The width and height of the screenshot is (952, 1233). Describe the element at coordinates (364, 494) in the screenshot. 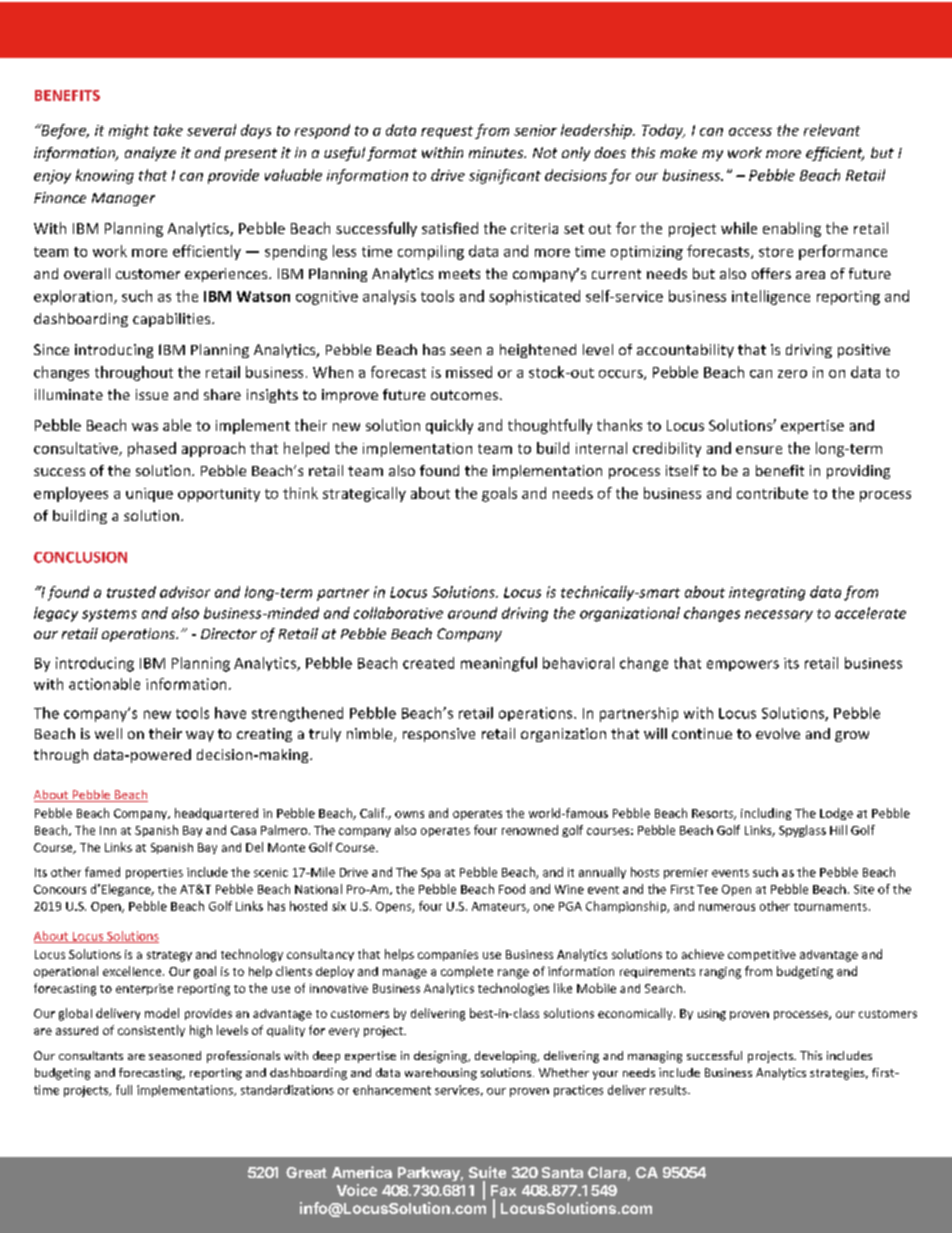

I see `strategically` at that location.
